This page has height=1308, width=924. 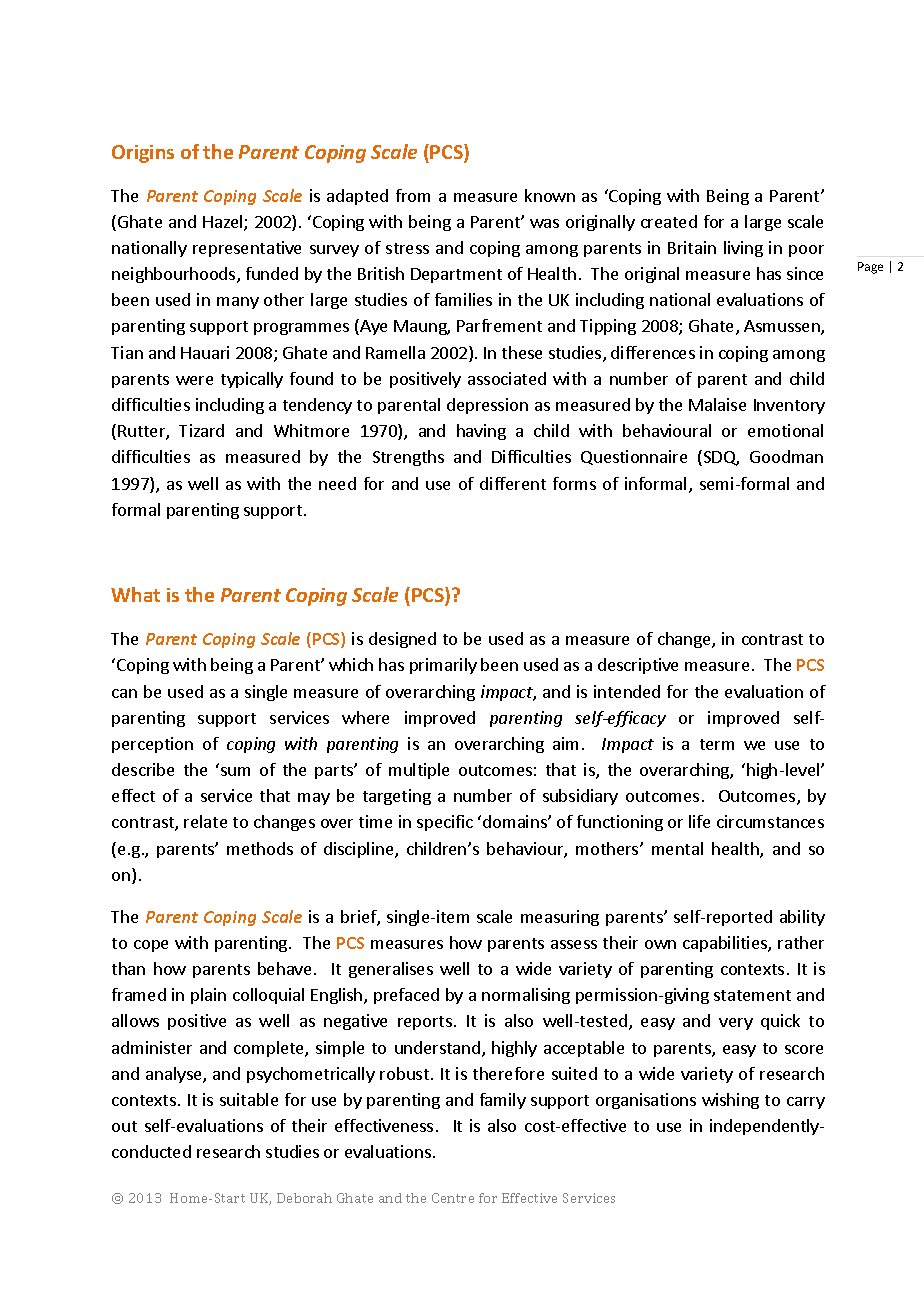 What do you see at coordinates (224, 223) in the page?
I see `Hazel` at bounding box center [224, 223].
